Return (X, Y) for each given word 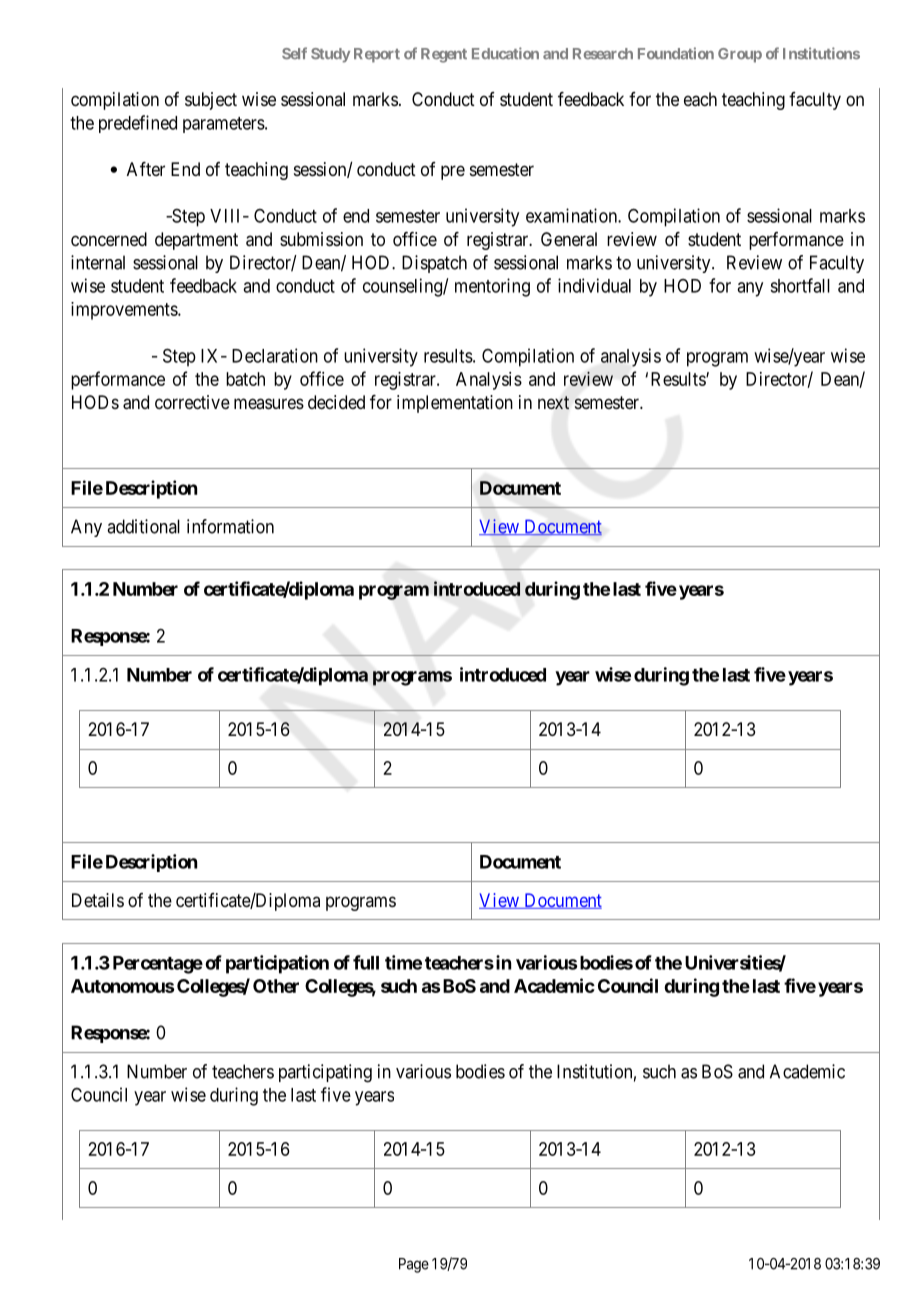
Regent (444, 55)
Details (98, 900)
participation (277, 964)
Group (740, 55)
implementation (455, 404)
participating (325, 1073)
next (553, 402)
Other (276, 986)
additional (143, 526)
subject (211, 101)
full (366, 962)
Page (414, 1265)
